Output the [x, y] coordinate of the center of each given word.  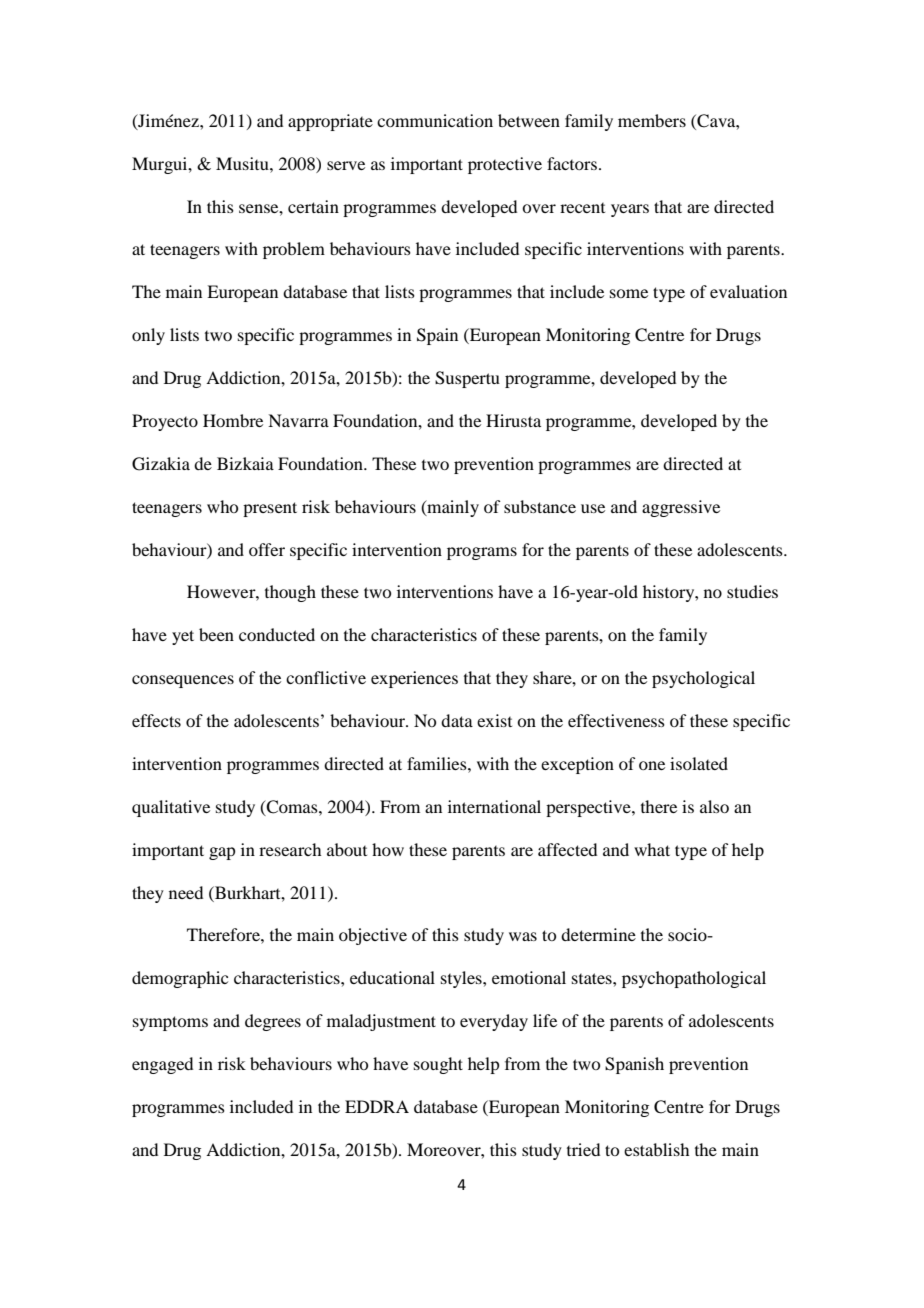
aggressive [681, 508]
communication [435, 120]
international [494, 806]
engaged [162, 1065]
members [652, 120]
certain [313, 206]
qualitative [171, 808]
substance [540, 506]
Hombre [233, 420]
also [714, 806]
